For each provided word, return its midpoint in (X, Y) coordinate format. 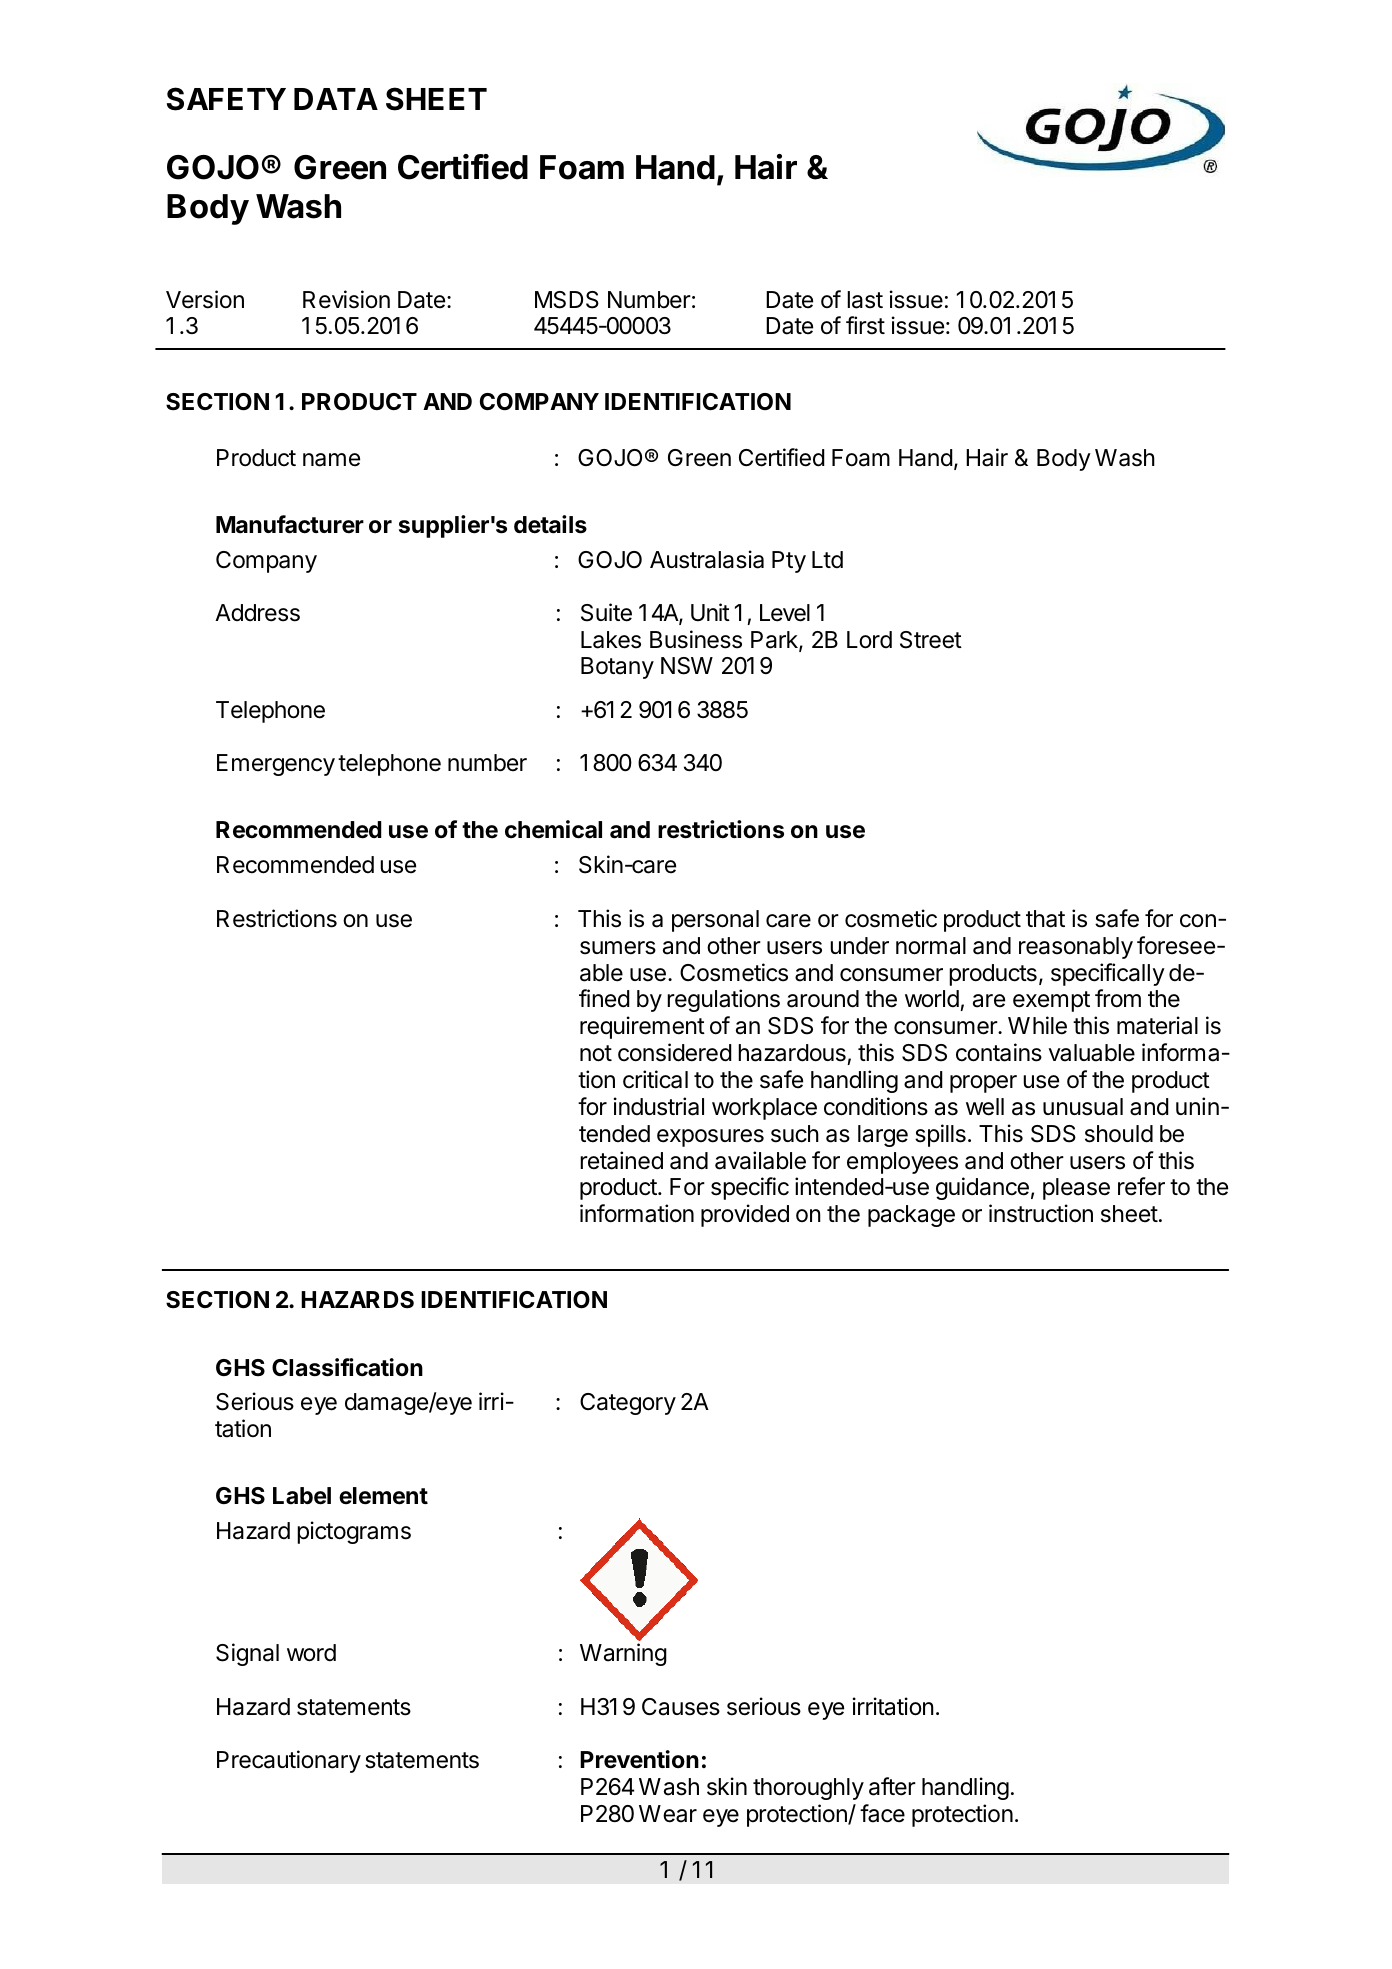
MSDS (567, 300)
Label (302, 1496)
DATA (336, 99)
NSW (687, 666)
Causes (681, 1707)
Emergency (276, 765)
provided (745, 1215)
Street (931, 640)
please (1076, 1189)
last (865, 300)
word (311, 1653)
